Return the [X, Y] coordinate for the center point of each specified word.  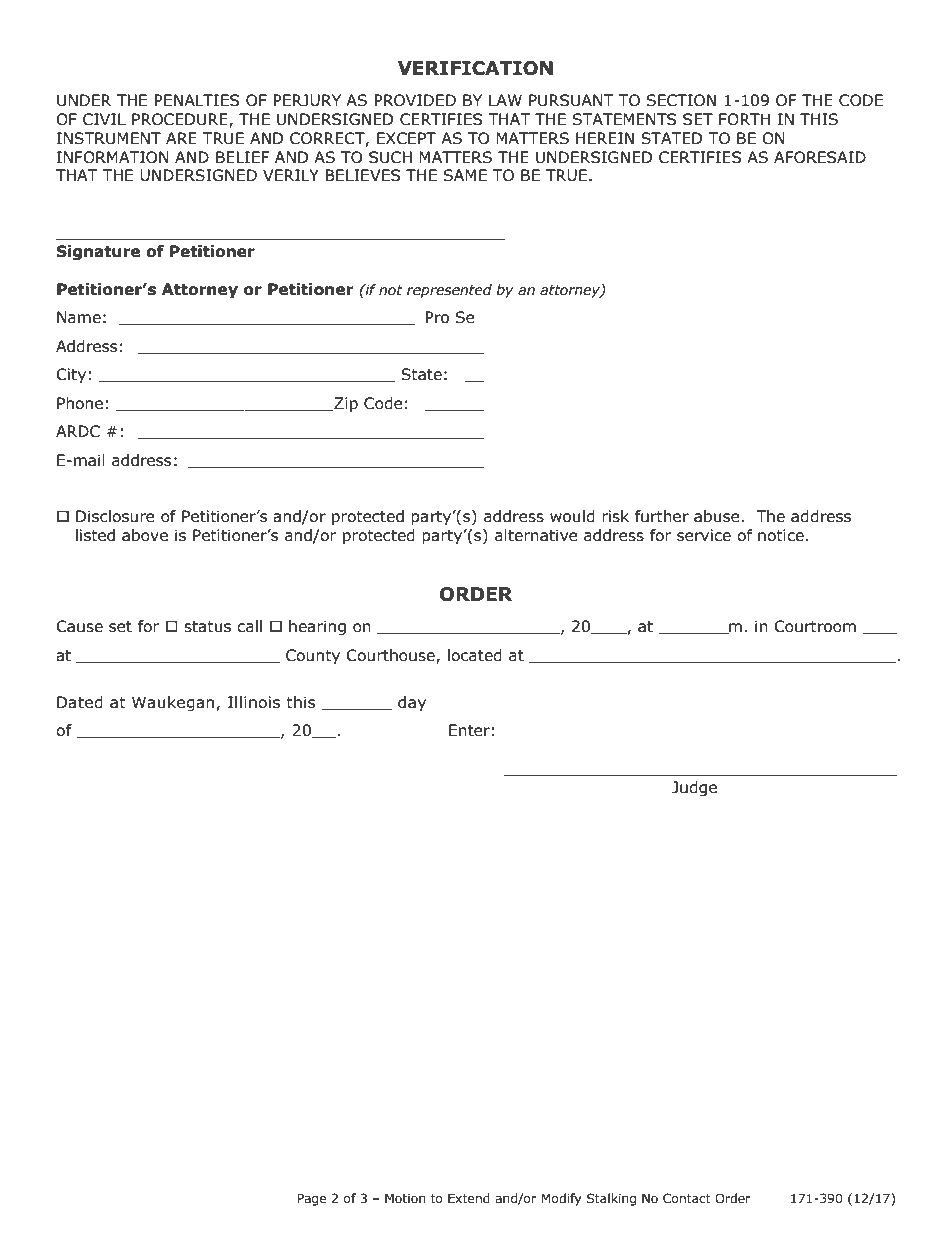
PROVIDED [415, 100]
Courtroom [815, 626]
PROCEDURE [181, 120]
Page [312, 1199]
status [207, 627]
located [475, 655]
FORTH [744, 119]
